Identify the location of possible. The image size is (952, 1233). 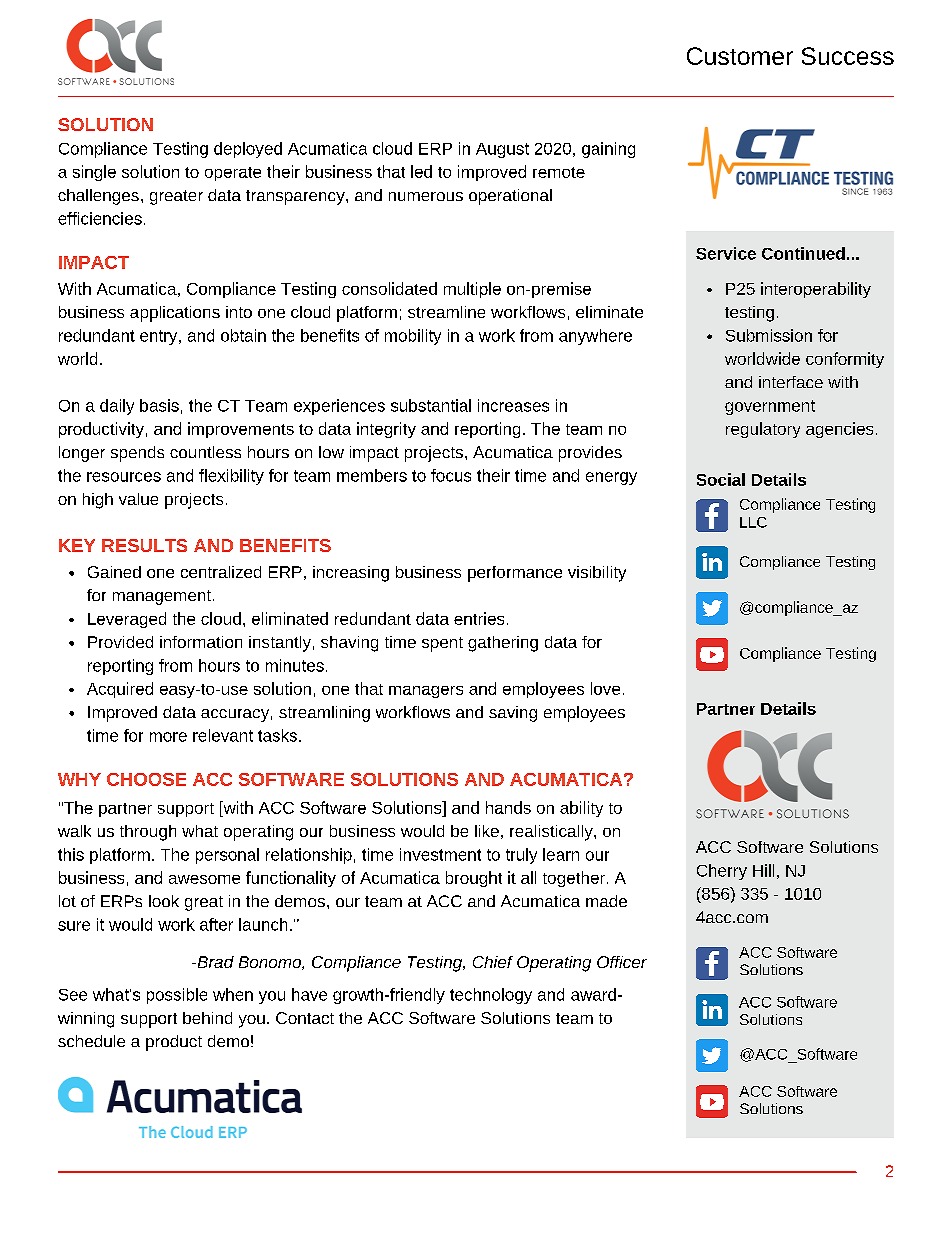
(177, 996).
